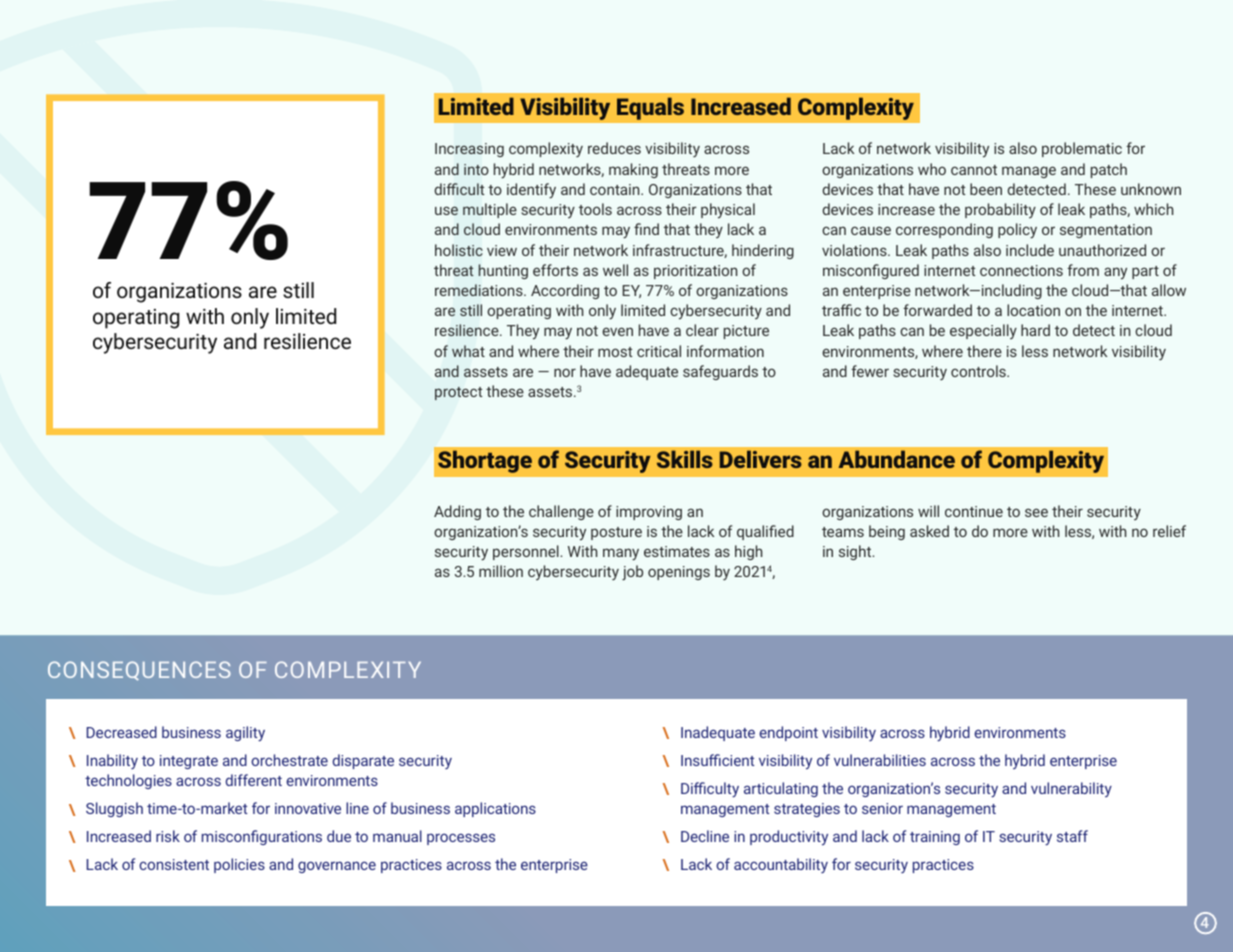  I want to click on improving, so click(649, 513).
